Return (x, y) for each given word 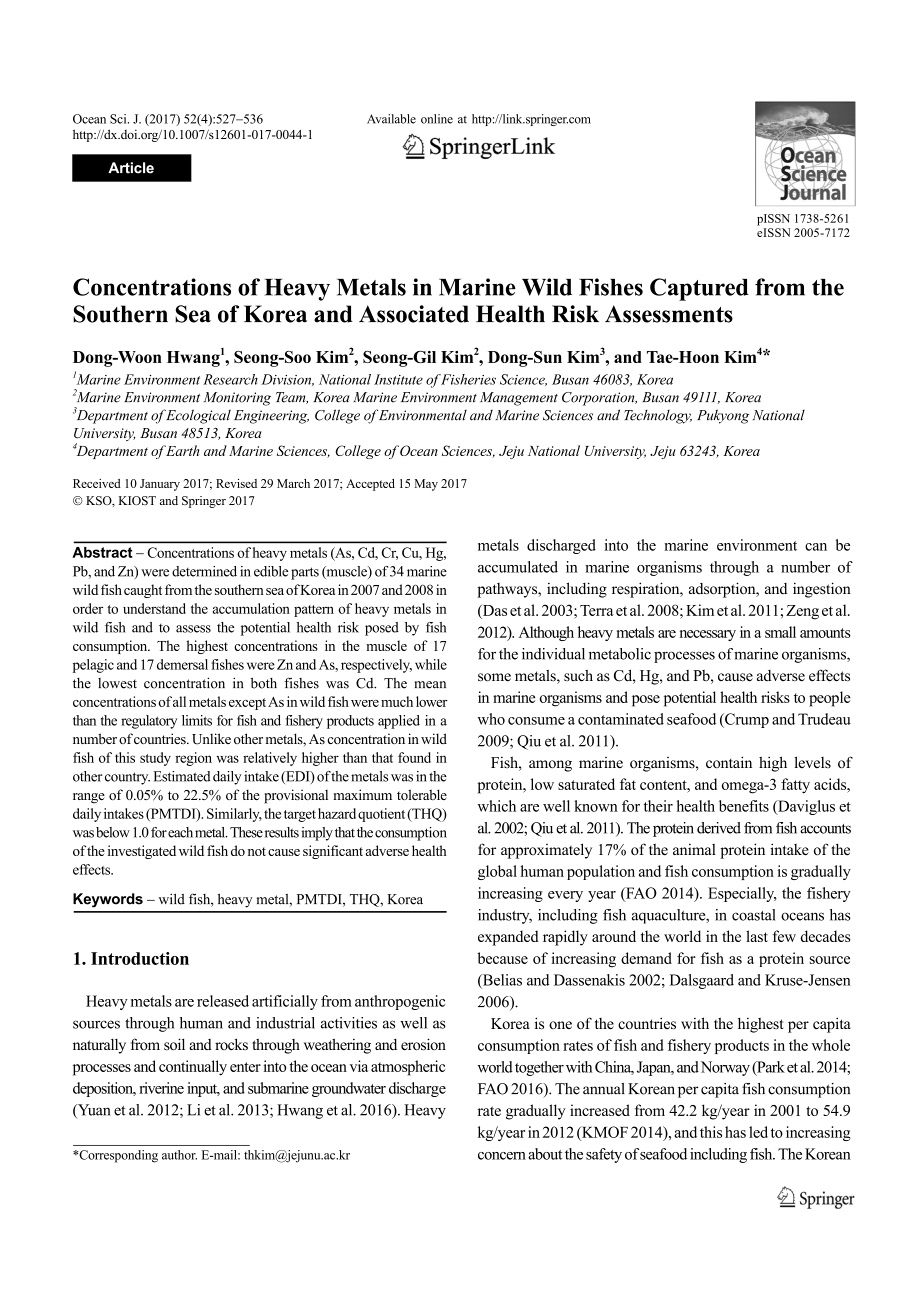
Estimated (182, 776)
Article (131, 168)
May (426, 485)
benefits (744, 806)
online (437, 119)
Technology (658, 416)
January (160, 485)
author (179, 1155)
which (496, 806)
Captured (699, 289)
